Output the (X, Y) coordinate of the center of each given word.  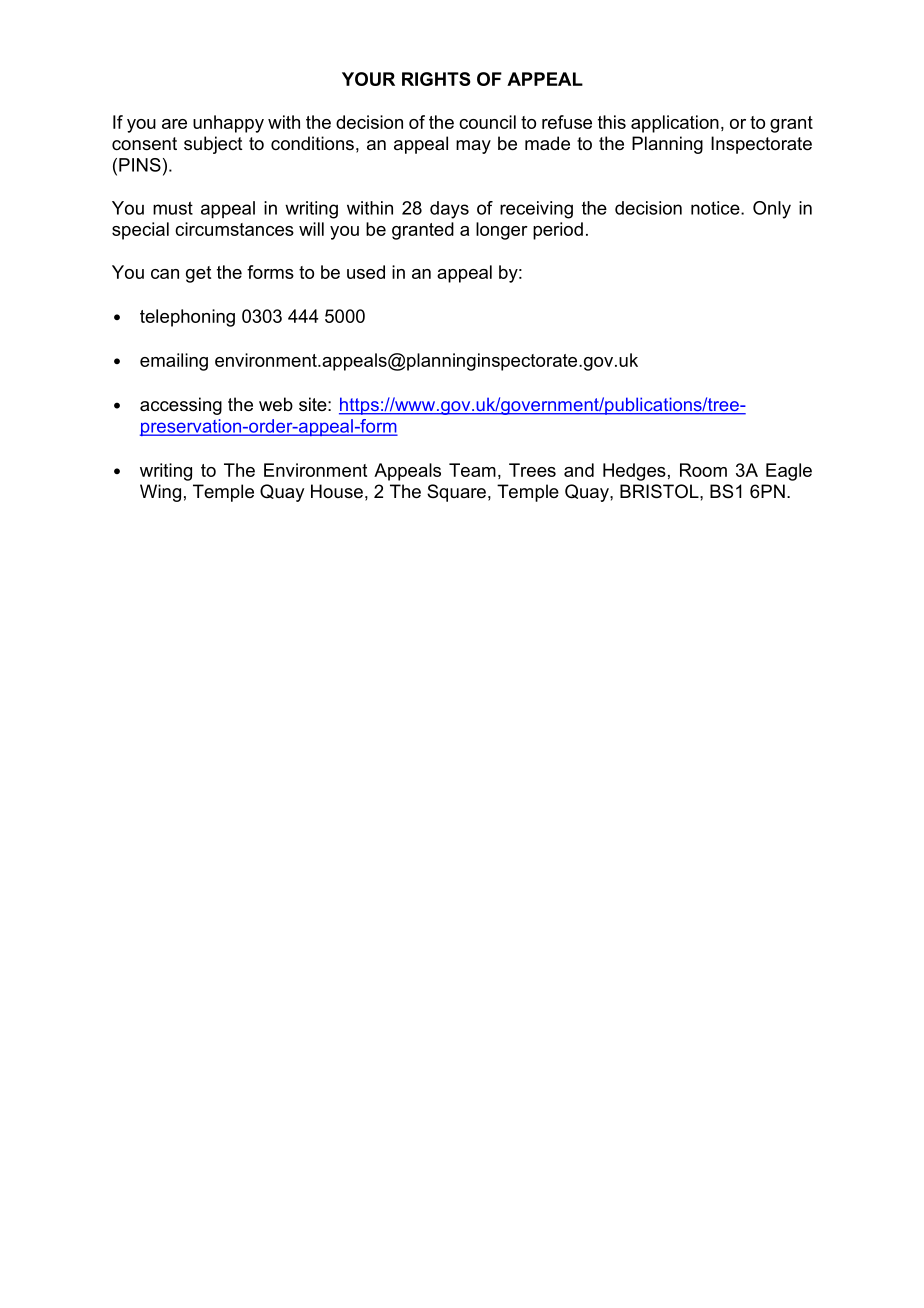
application (675, 124)
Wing (160, 493)
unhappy (228, 124)
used (366, 272)
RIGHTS (436, 79)
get (198, 274)
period (558, 231)
